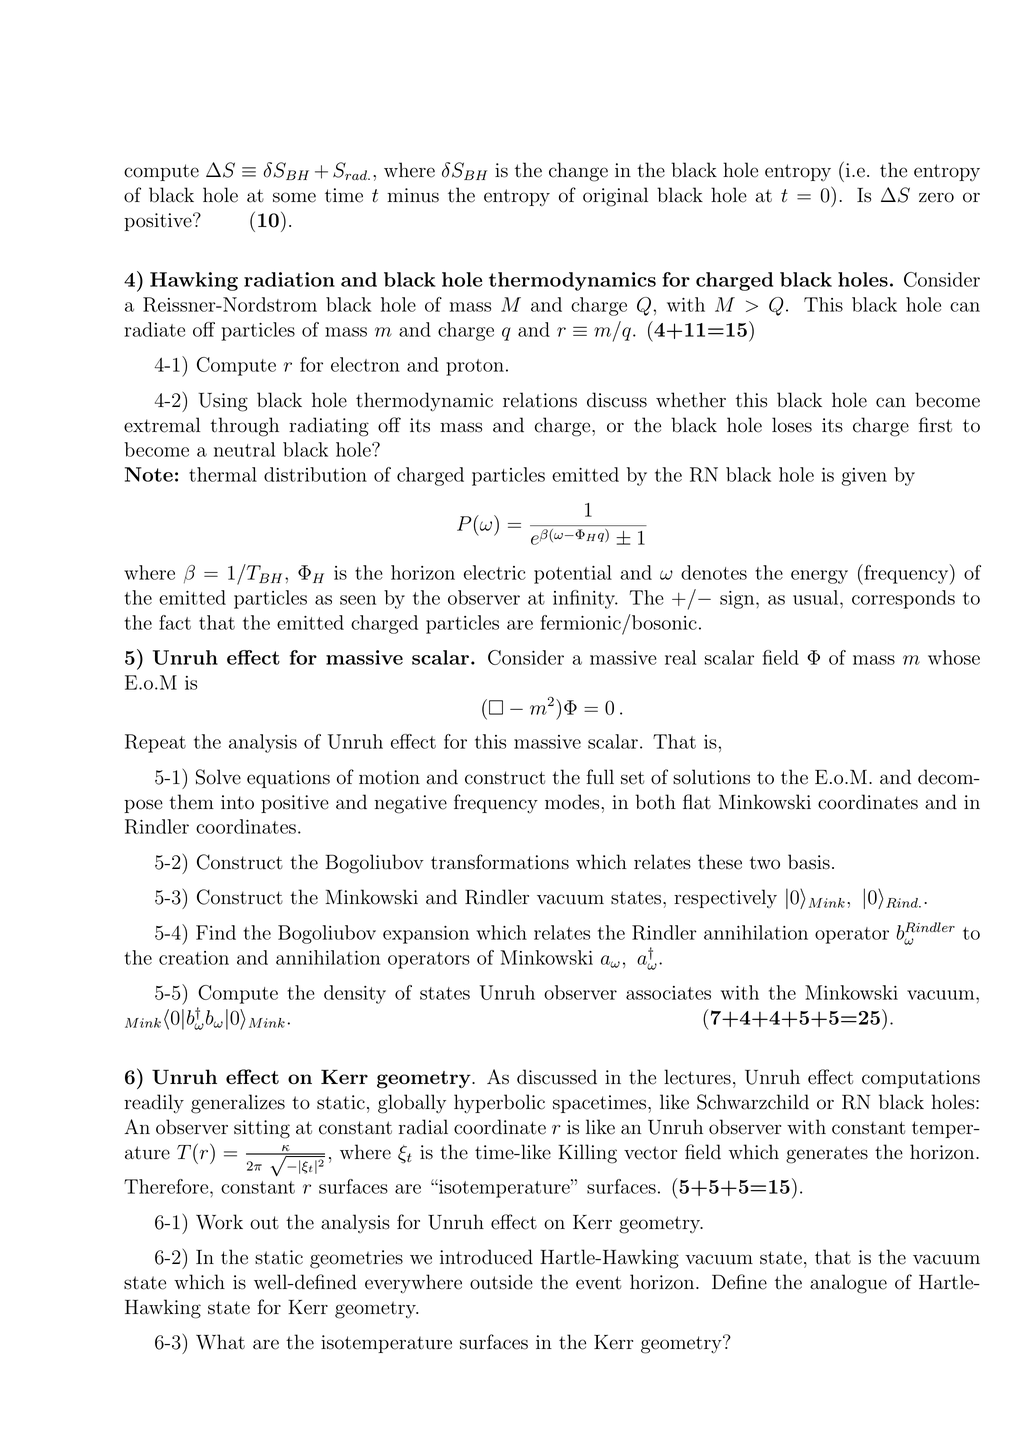 The height and width of the image is (1452, 1026). What do you see at coordinates (220, 1342) in the image?
I see `What` at bounding box center [220, 1342].
